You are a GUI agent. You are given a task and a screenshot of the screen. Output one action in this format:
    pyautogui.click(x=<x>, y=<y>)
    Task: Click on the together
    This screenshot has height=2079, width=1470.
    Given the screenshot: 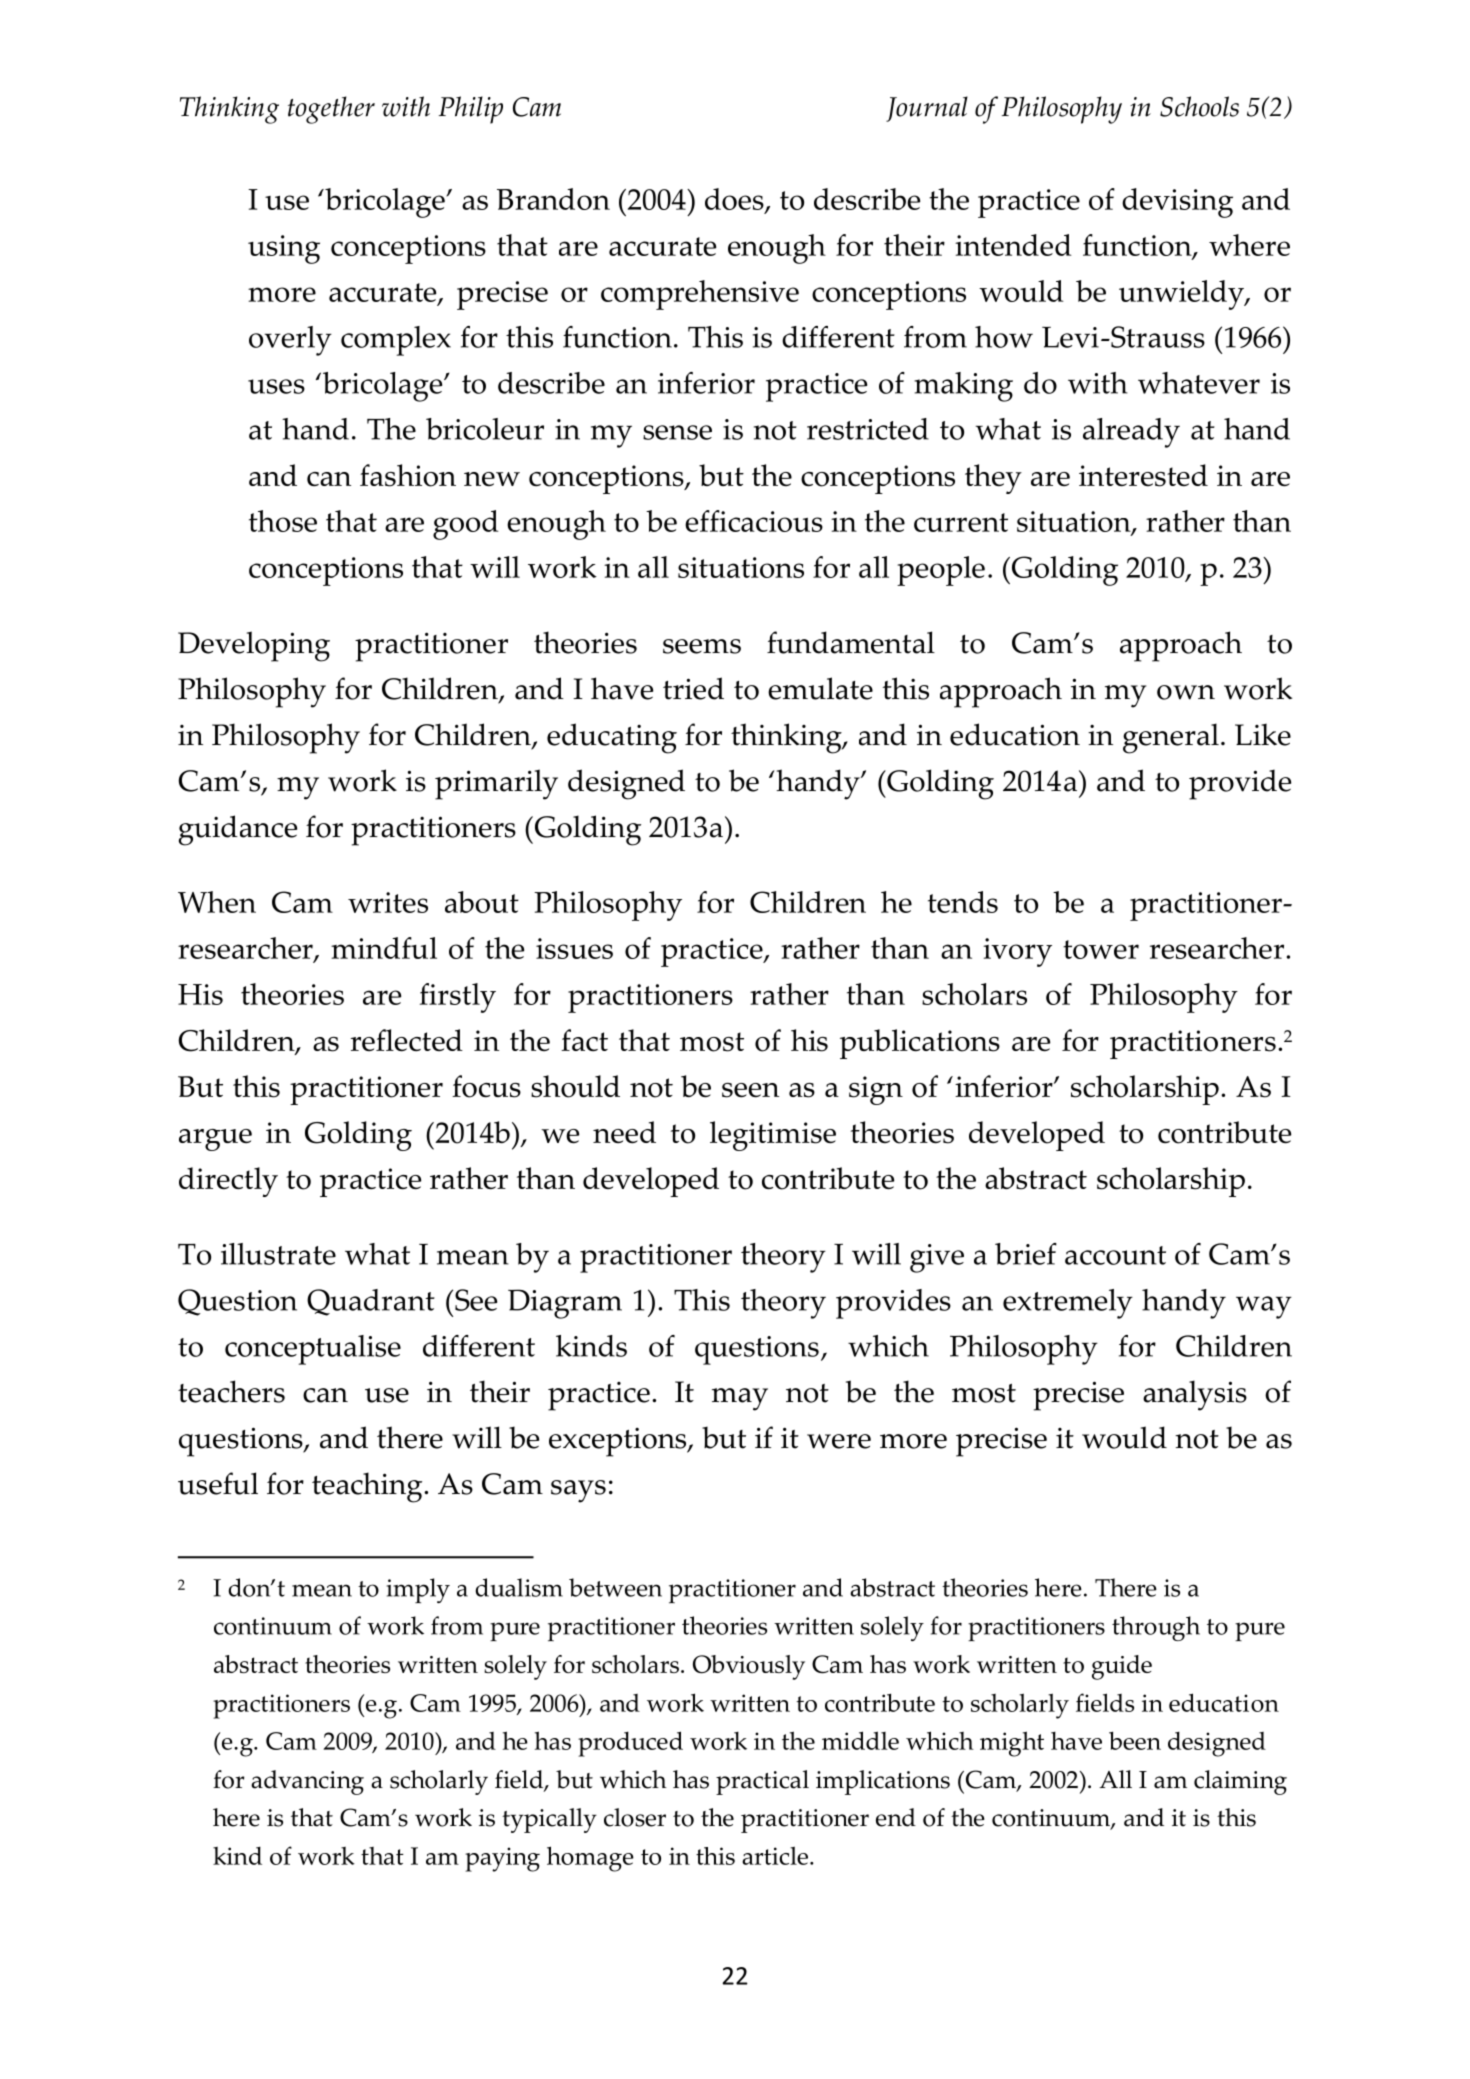 What is the action you would take?
    pyautogui.click(x=331, y=110)
